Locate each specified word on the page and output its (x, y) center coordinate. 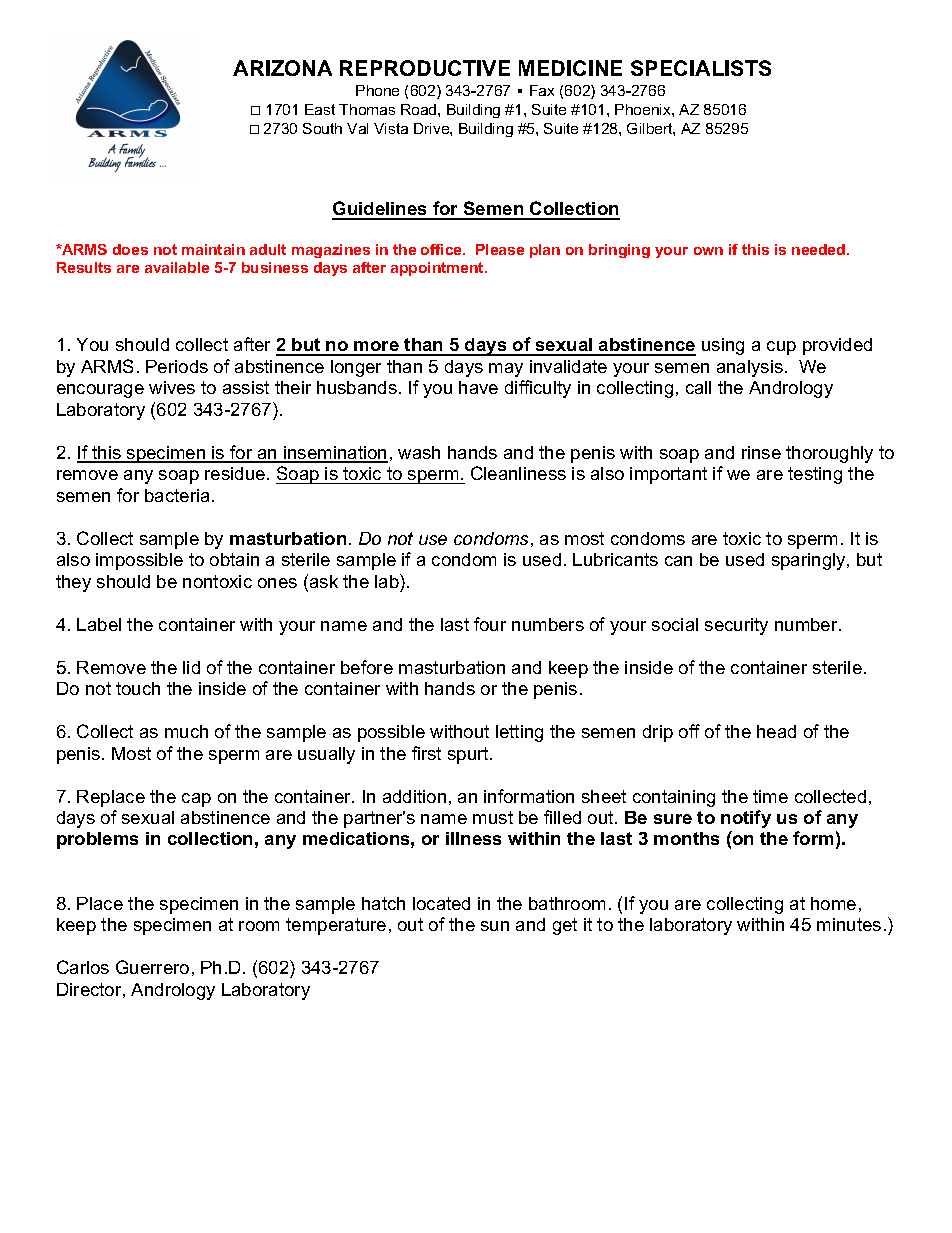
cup (781, 348)
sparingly (810, 561)
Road (420, 109)
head (776, 731)
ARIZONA (282, 68)
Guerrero (152, 967)
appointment (438, 269)
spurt (469, 755)
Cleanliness (518, 473)
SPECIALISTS (701, 68)
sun (495, 926)
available (177, 267)
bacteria (177, 495)
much (186, 731)
